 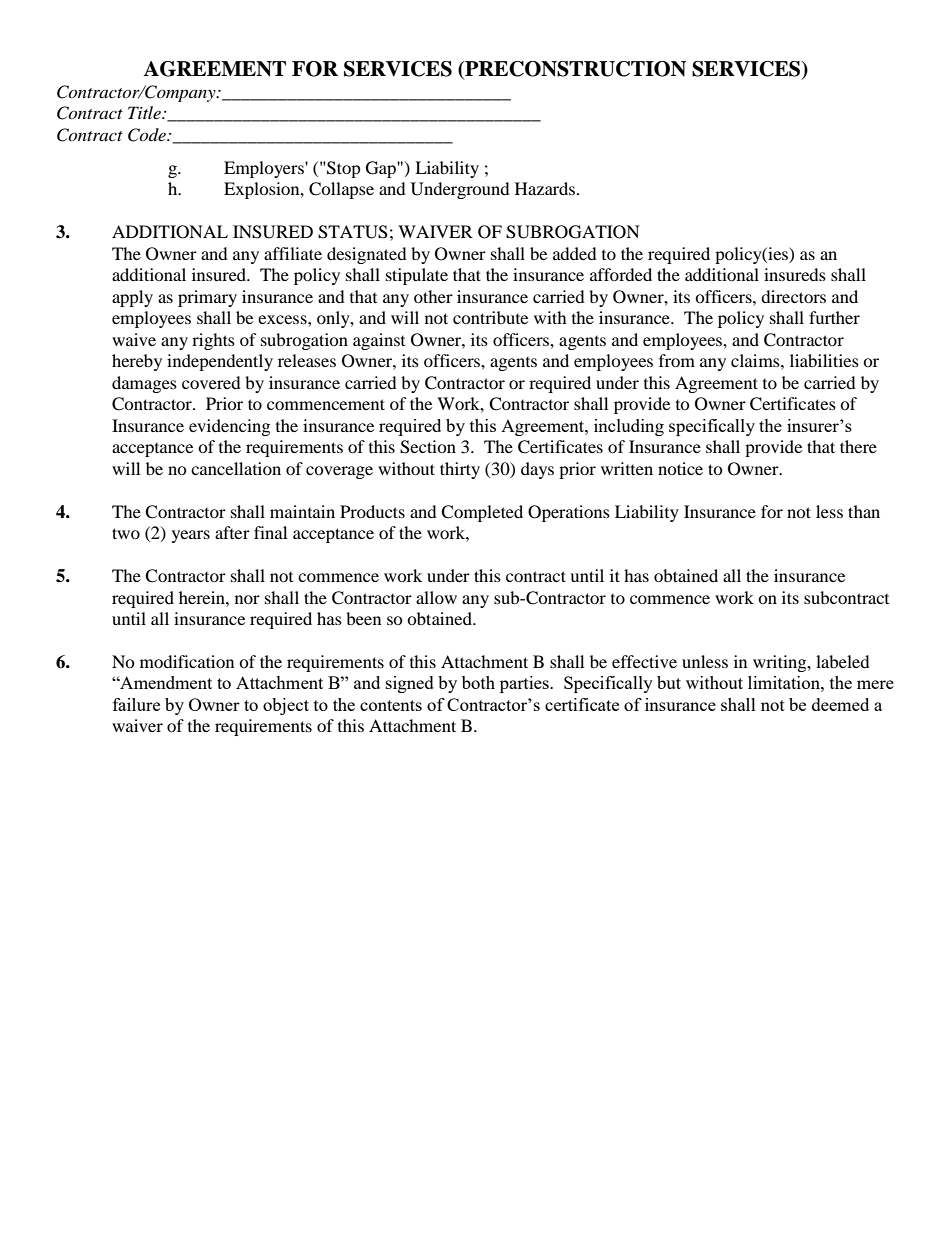 What do you see at coordinates (546, 188) in the image?
I see `Hazards` at bounding box center [546, 188].
